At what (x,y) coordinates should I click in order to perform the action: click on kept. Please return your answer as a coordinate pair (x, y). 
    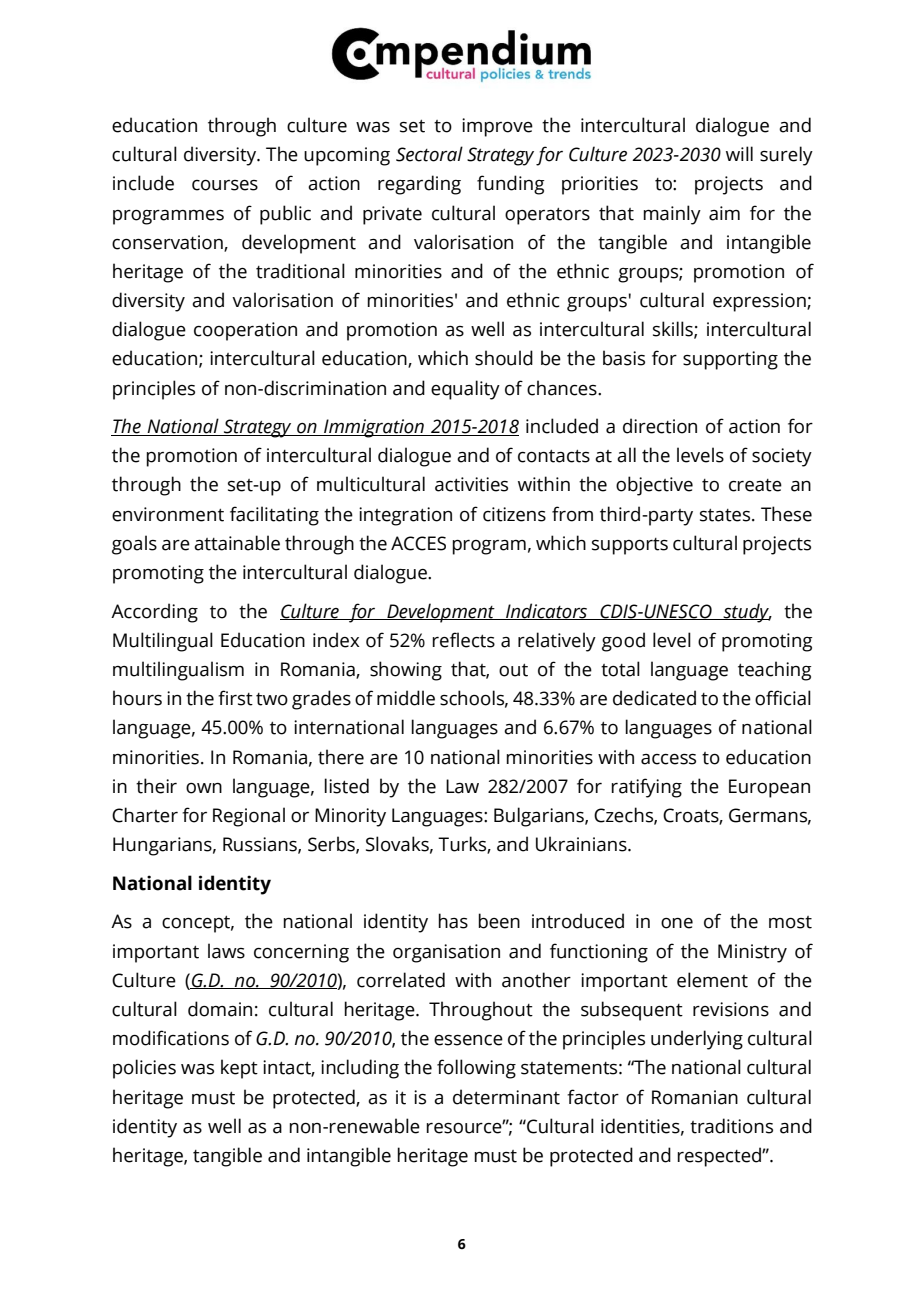
    Looking at the image, I should click on (239, 1069).
